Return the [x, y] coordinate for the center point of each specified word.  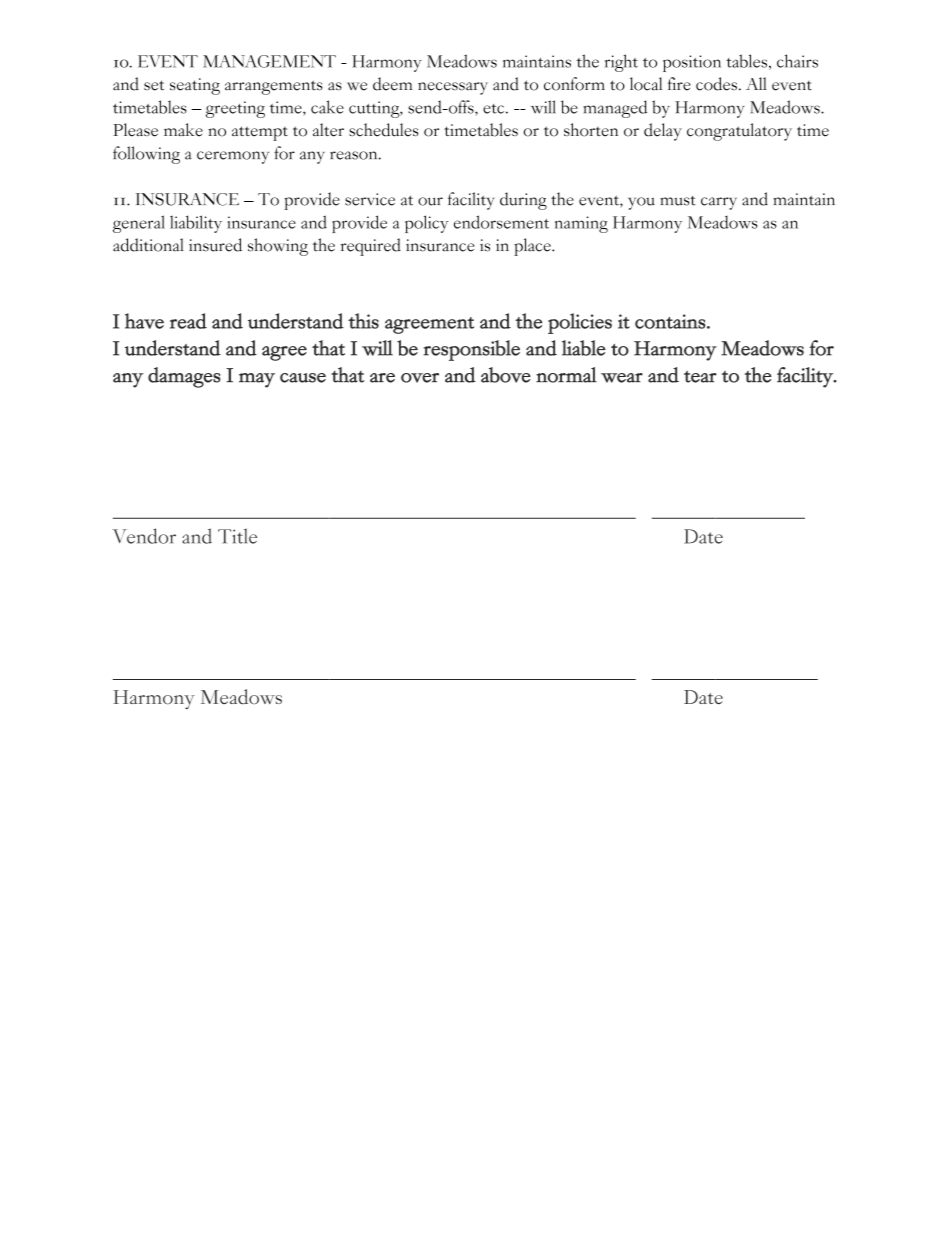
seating [195, 86]
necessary [453, 88]
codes [716, 84]
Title [237, 536]
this [363, 321]
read [188, 321]
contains [670, 321]
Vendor [144, 536]
